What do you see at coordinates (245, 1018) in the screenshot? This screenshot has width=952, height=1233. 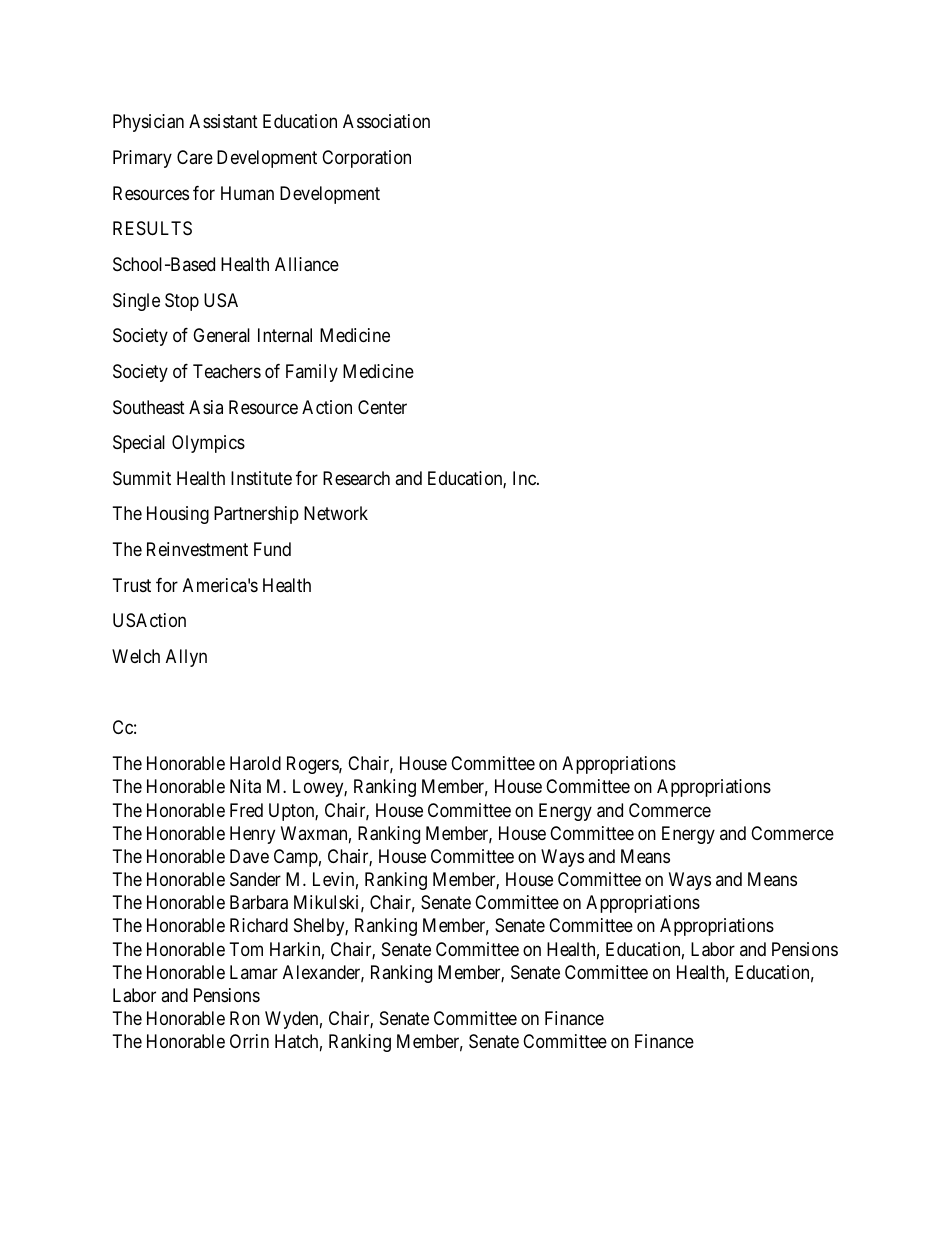 I see `Ron` at bounding box center [245, 1018].
